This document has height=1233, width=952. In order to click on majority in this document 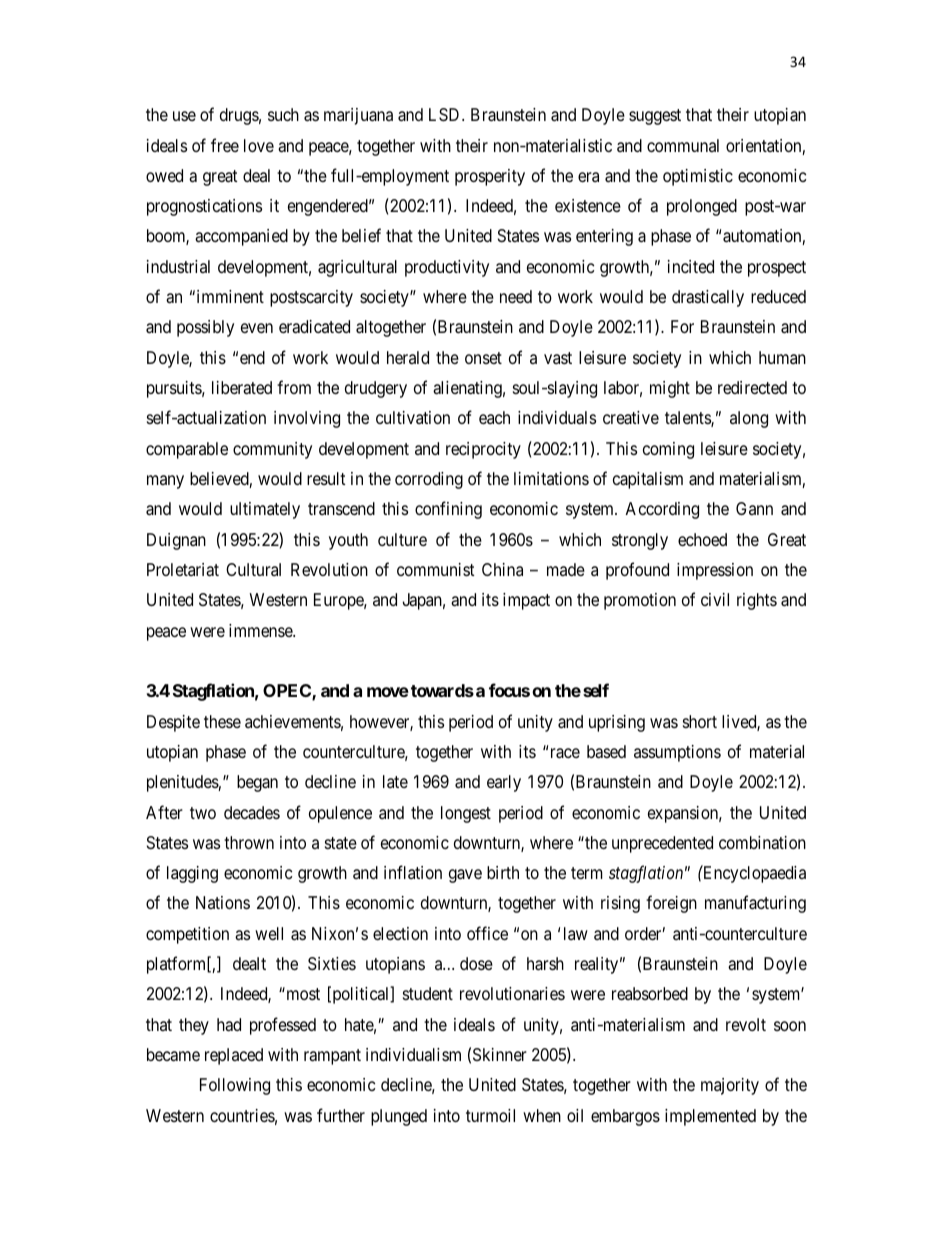, I will do `click(730, 1086)`.
